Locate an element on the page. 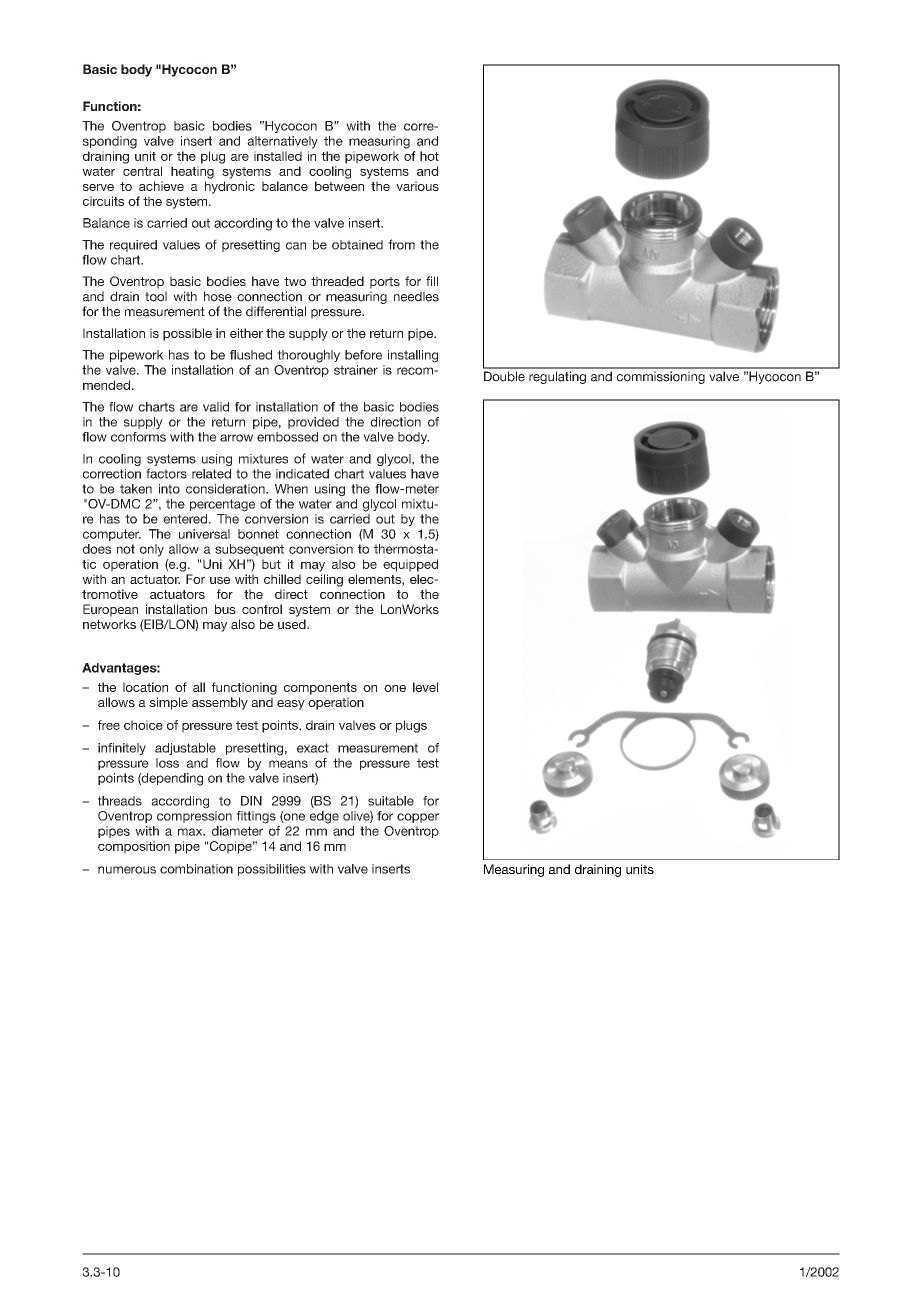 This page has height=1307, width=924. various is located at coordinates (417, 186).
